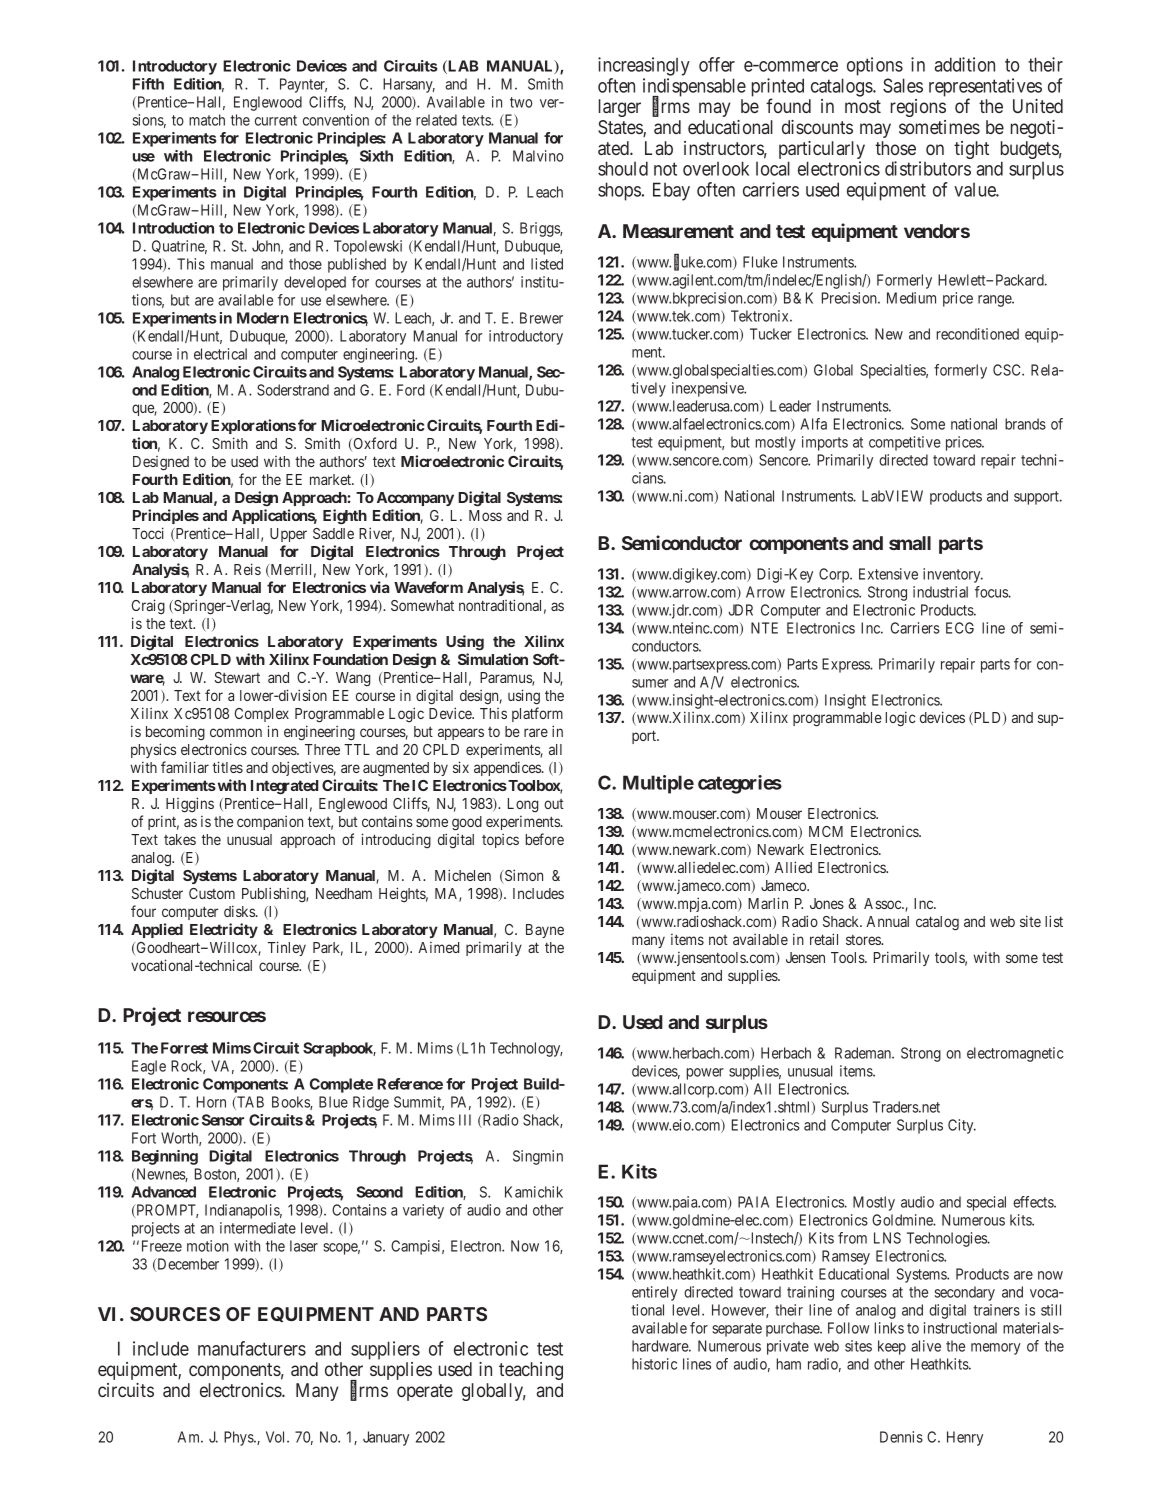 The image size is (1161, 1503). Describe the element at coordinates (288, 535) in the screenshot. I see `Upper` at that location.
